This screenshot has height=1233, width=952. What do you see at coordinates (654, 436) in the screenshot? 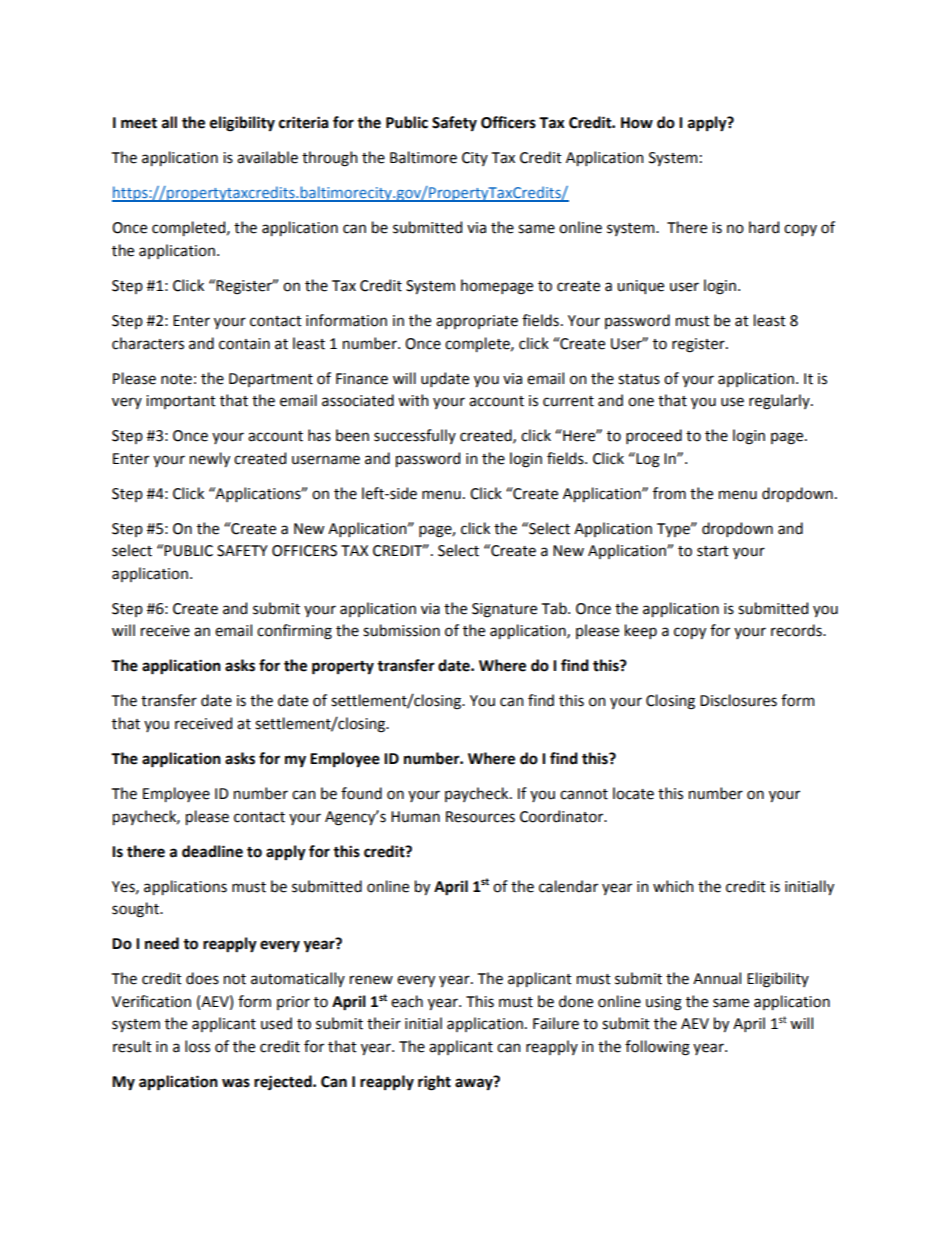
I see `proceed` at bounding box center [654, 436].
